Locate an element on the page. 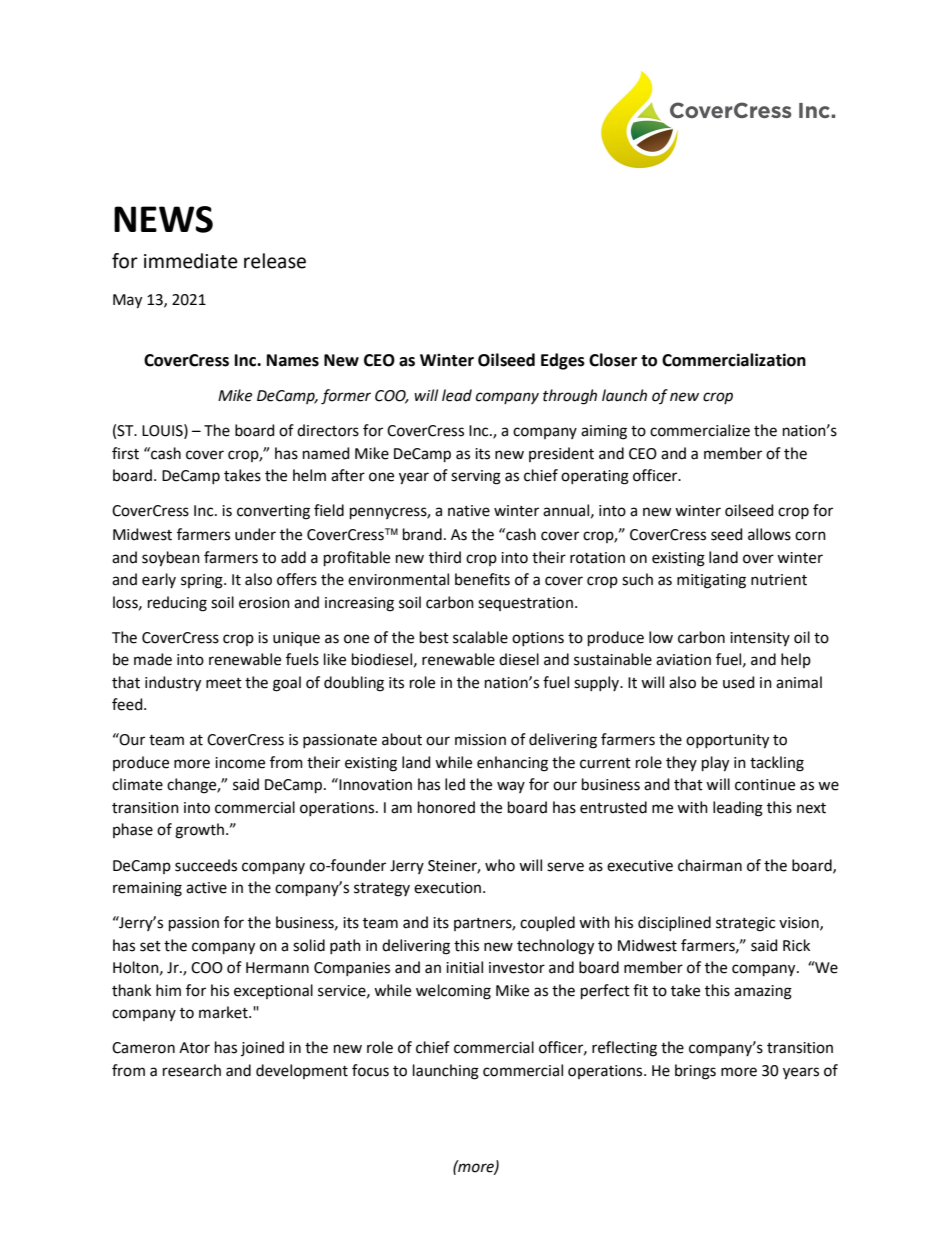  welcoming is located at coordinates (453, 992).
